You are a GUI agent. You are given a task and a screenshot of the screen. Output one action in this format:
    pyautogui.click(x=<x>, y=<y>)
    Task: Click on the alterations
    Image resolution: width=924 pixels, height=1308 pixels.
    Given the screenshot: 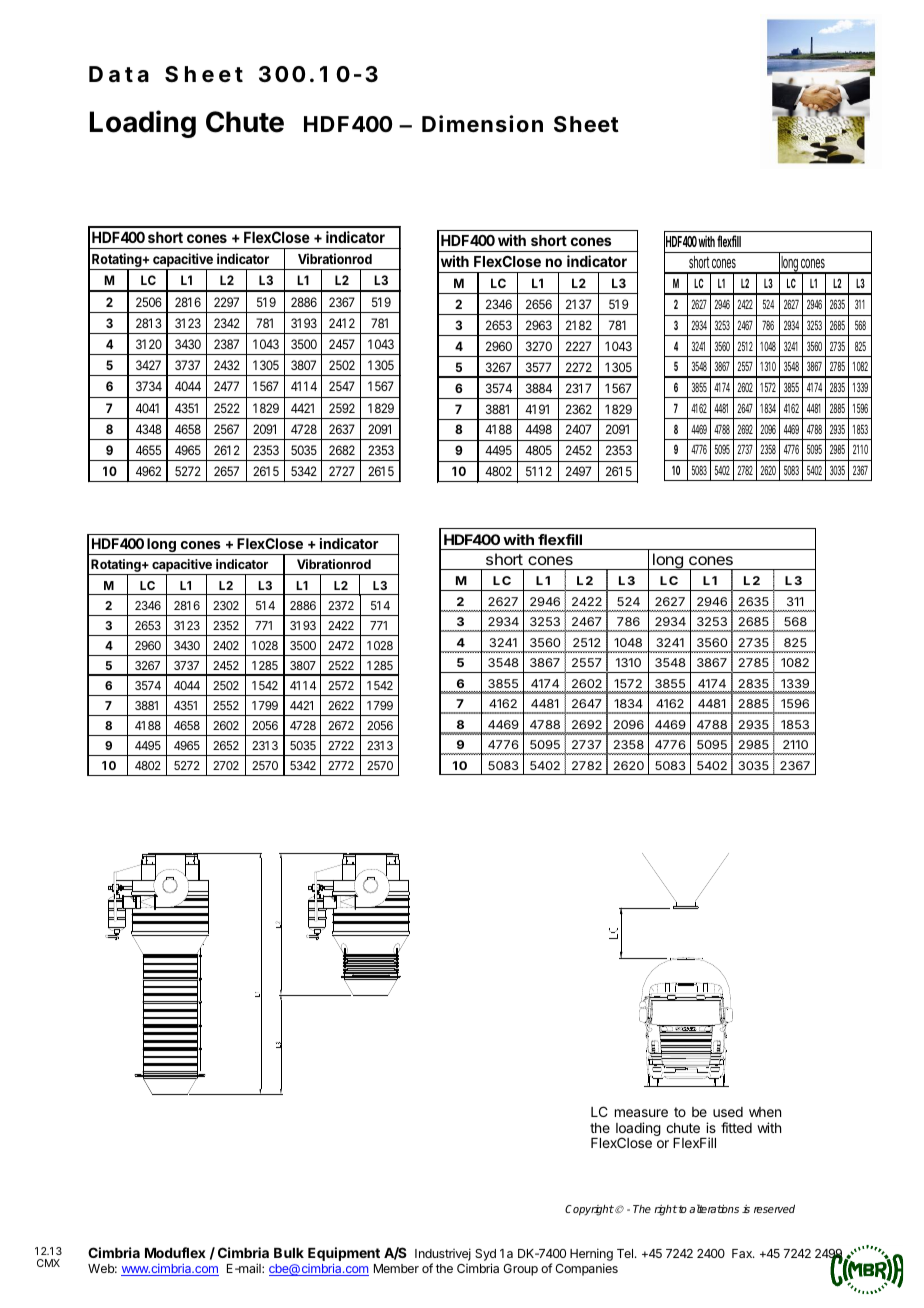 What is the action you would take?
    pyautogui.click(x=714, y=1208)
